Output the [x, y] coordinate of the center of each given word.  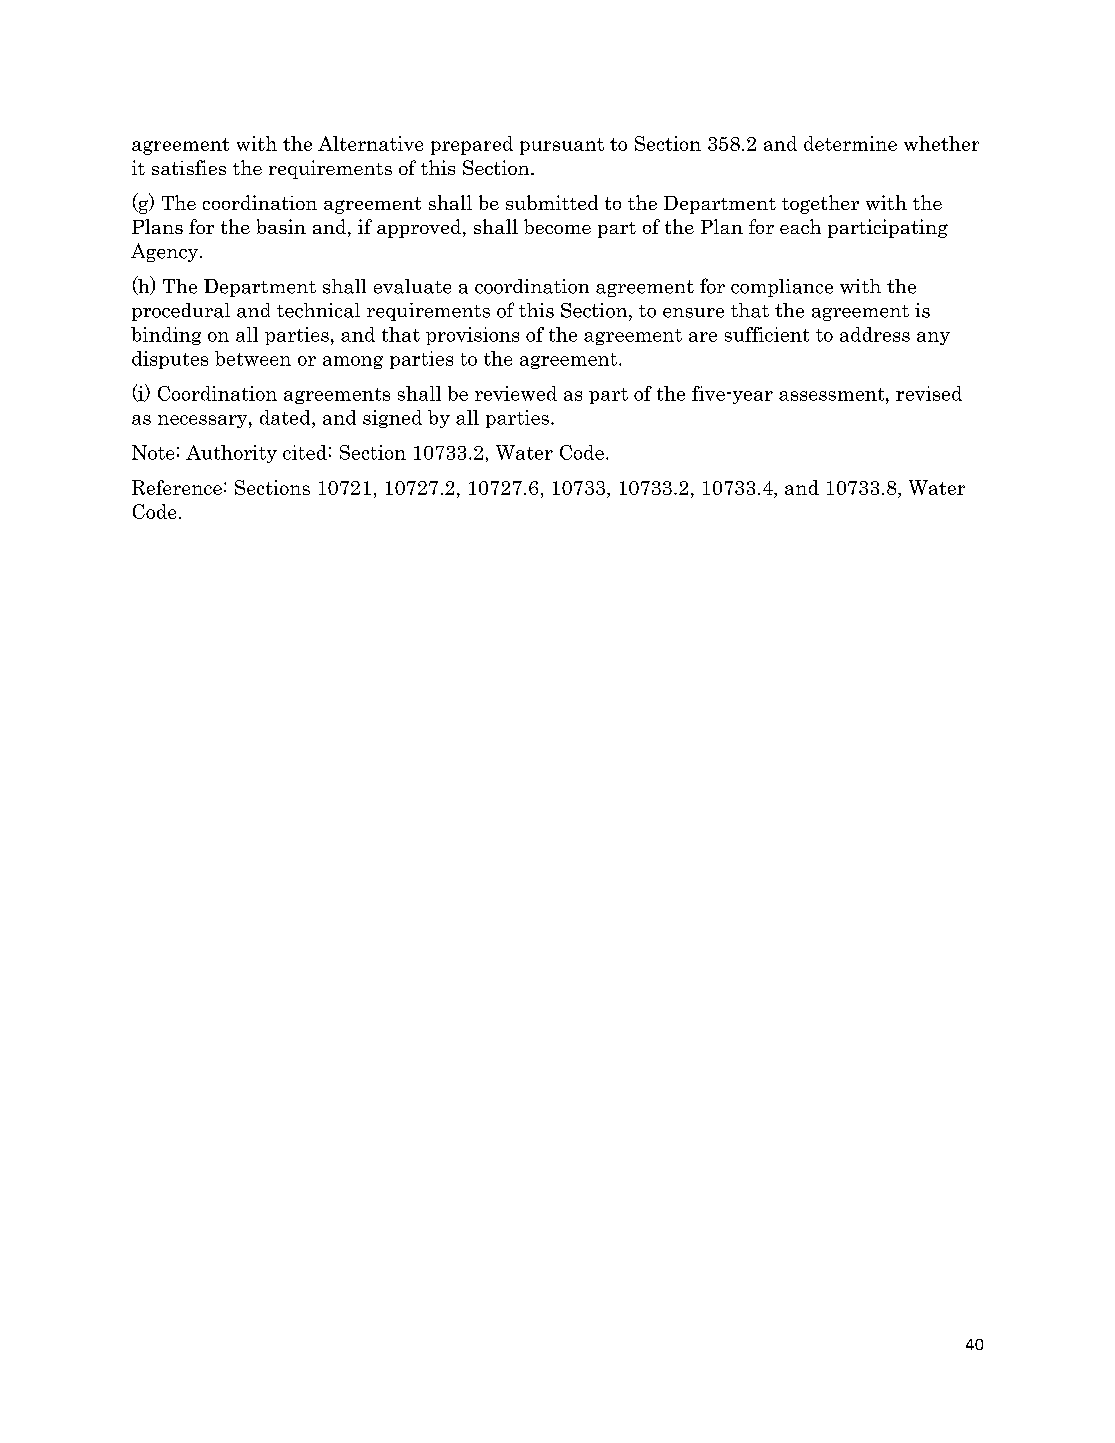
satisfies [189, 167]
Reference [177, 487]
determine [850, 143]
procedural [181, 312]
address [875, 334]
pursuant [562, 146]
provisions [472, 336]
